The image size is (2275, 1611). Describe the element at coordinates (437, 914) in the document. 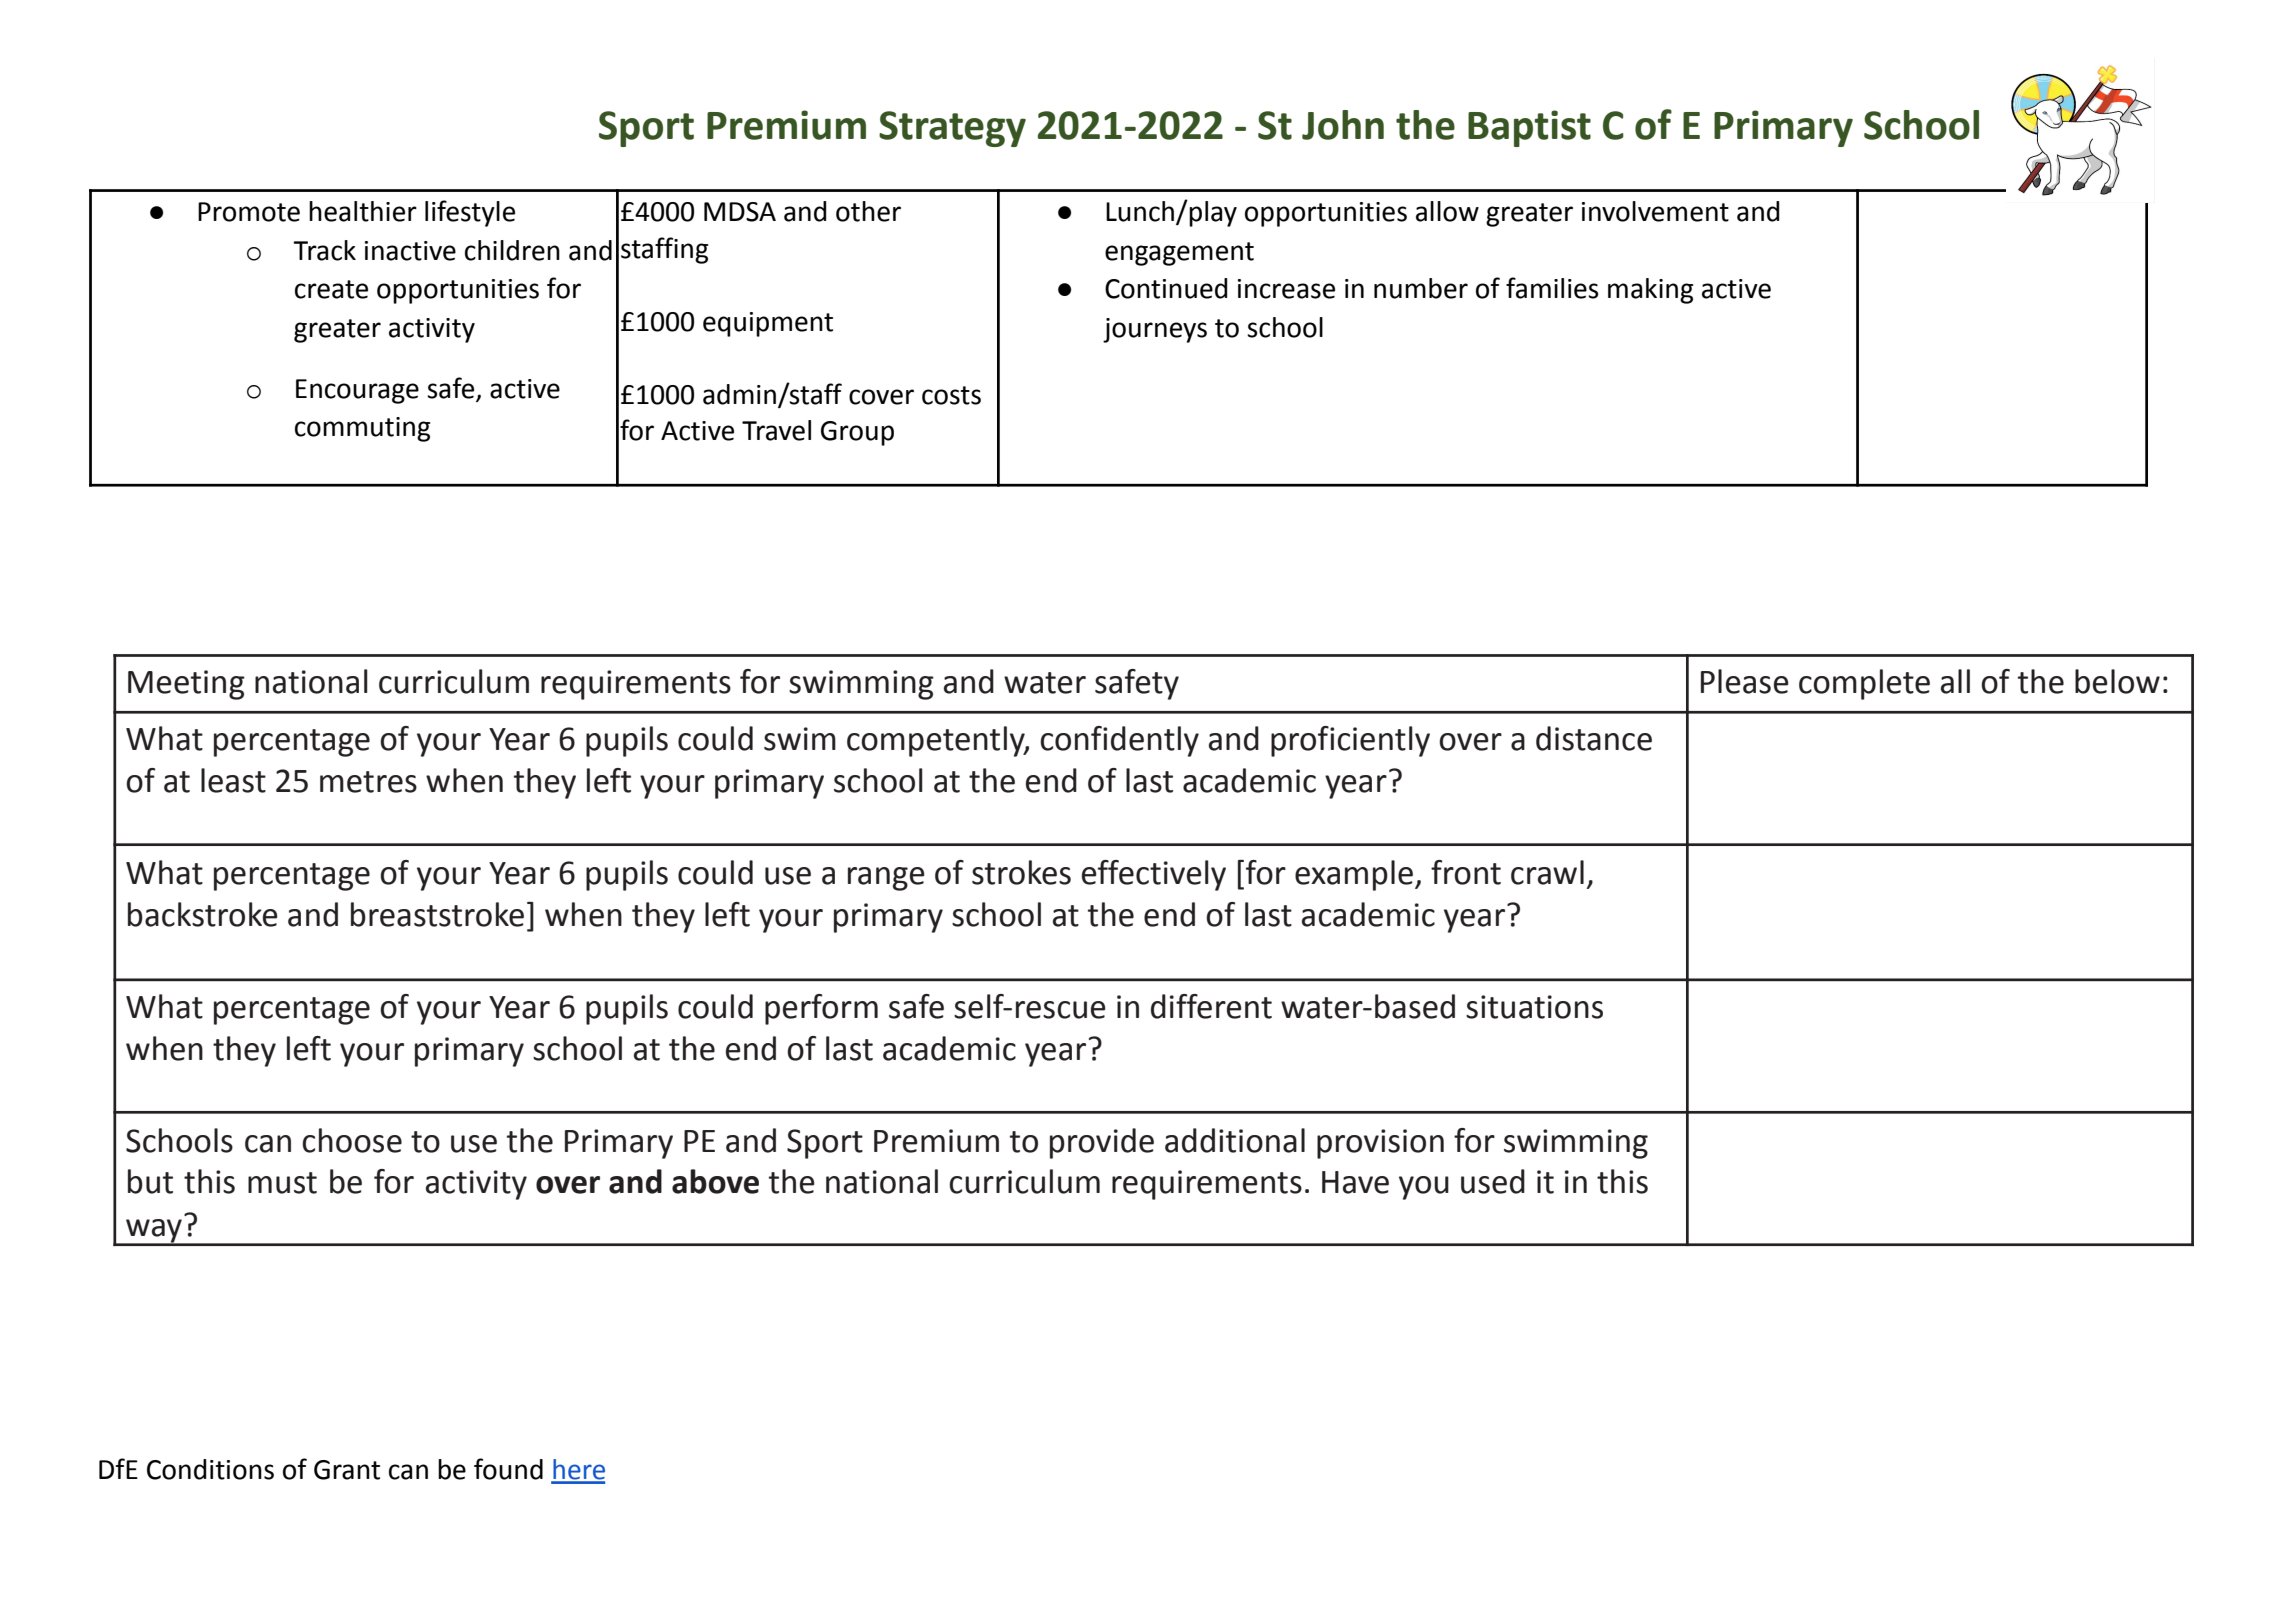

I see `breaststroke` at that location.
